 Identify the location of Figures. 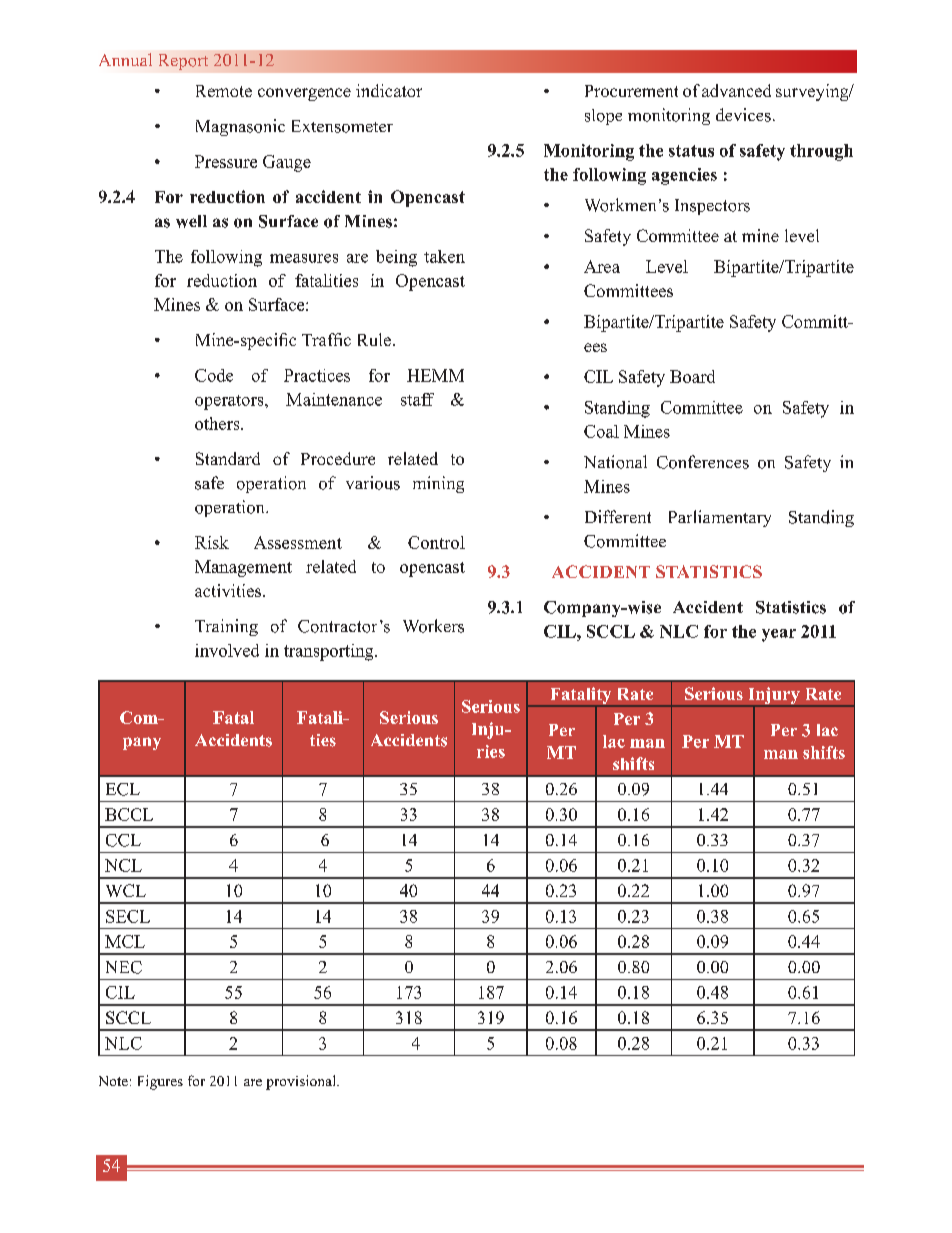
(160, 1082).
